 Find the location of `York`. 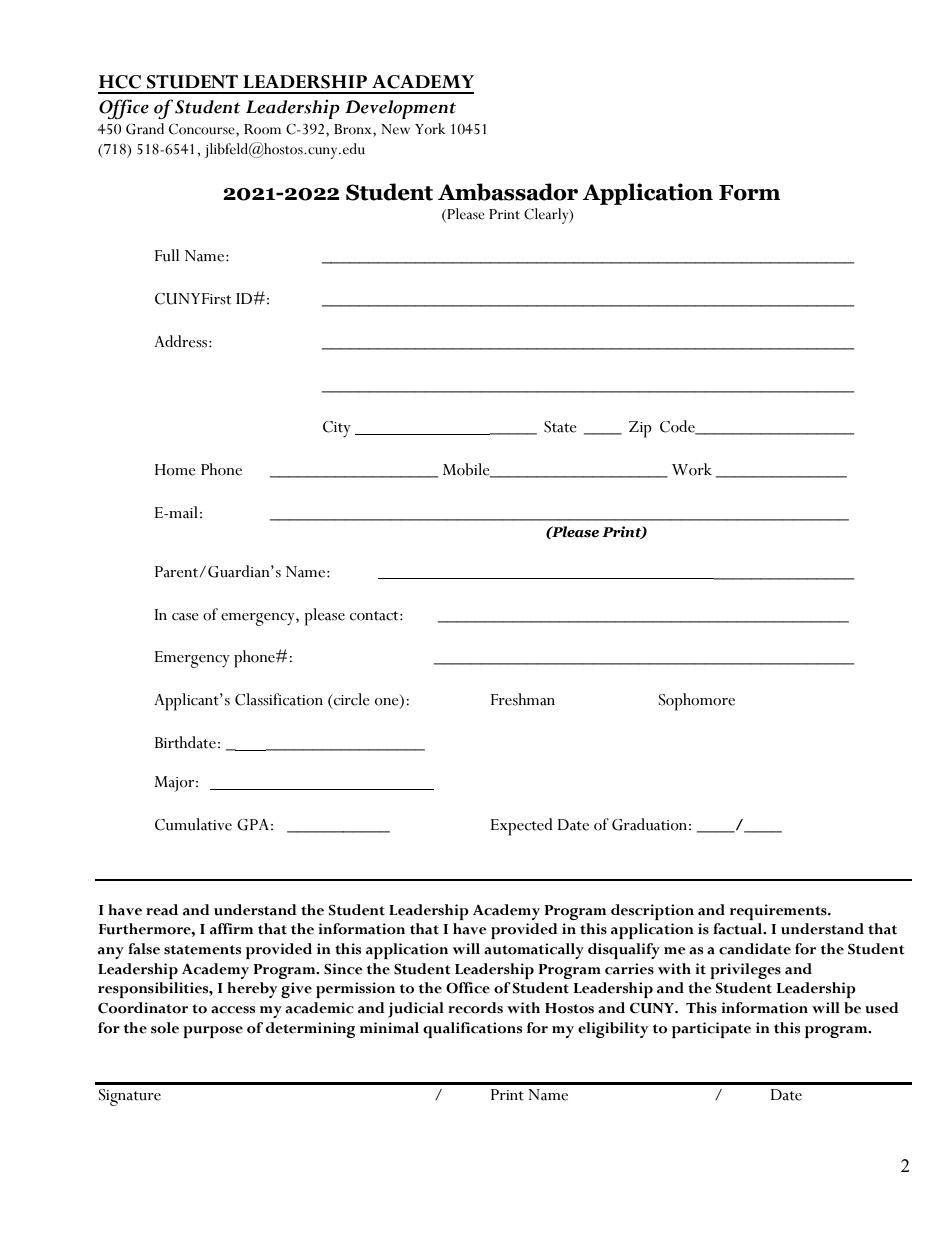

York is located at coordinates (430, 129).
